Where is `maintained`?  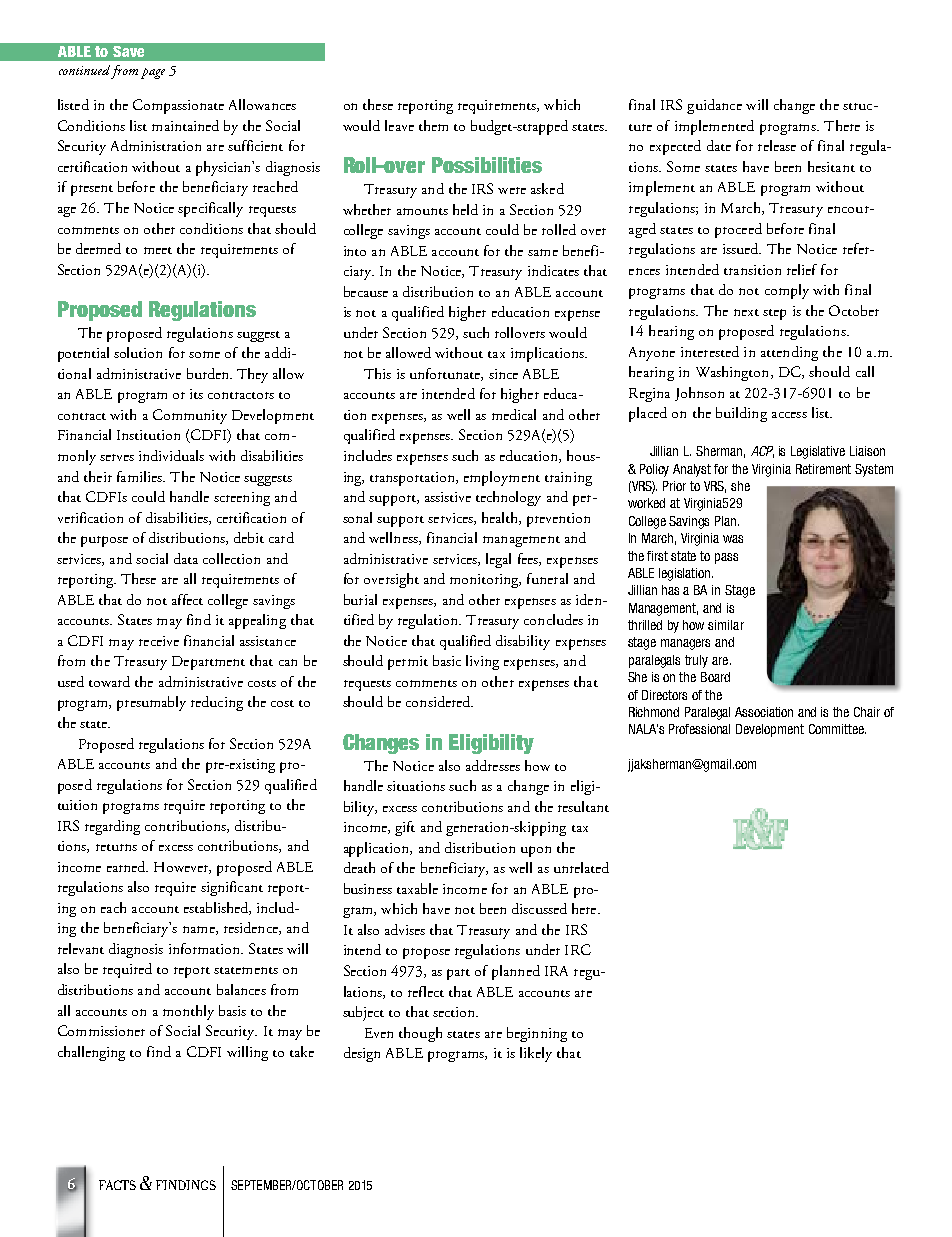
maintained is located at coordinates (185, 125).
